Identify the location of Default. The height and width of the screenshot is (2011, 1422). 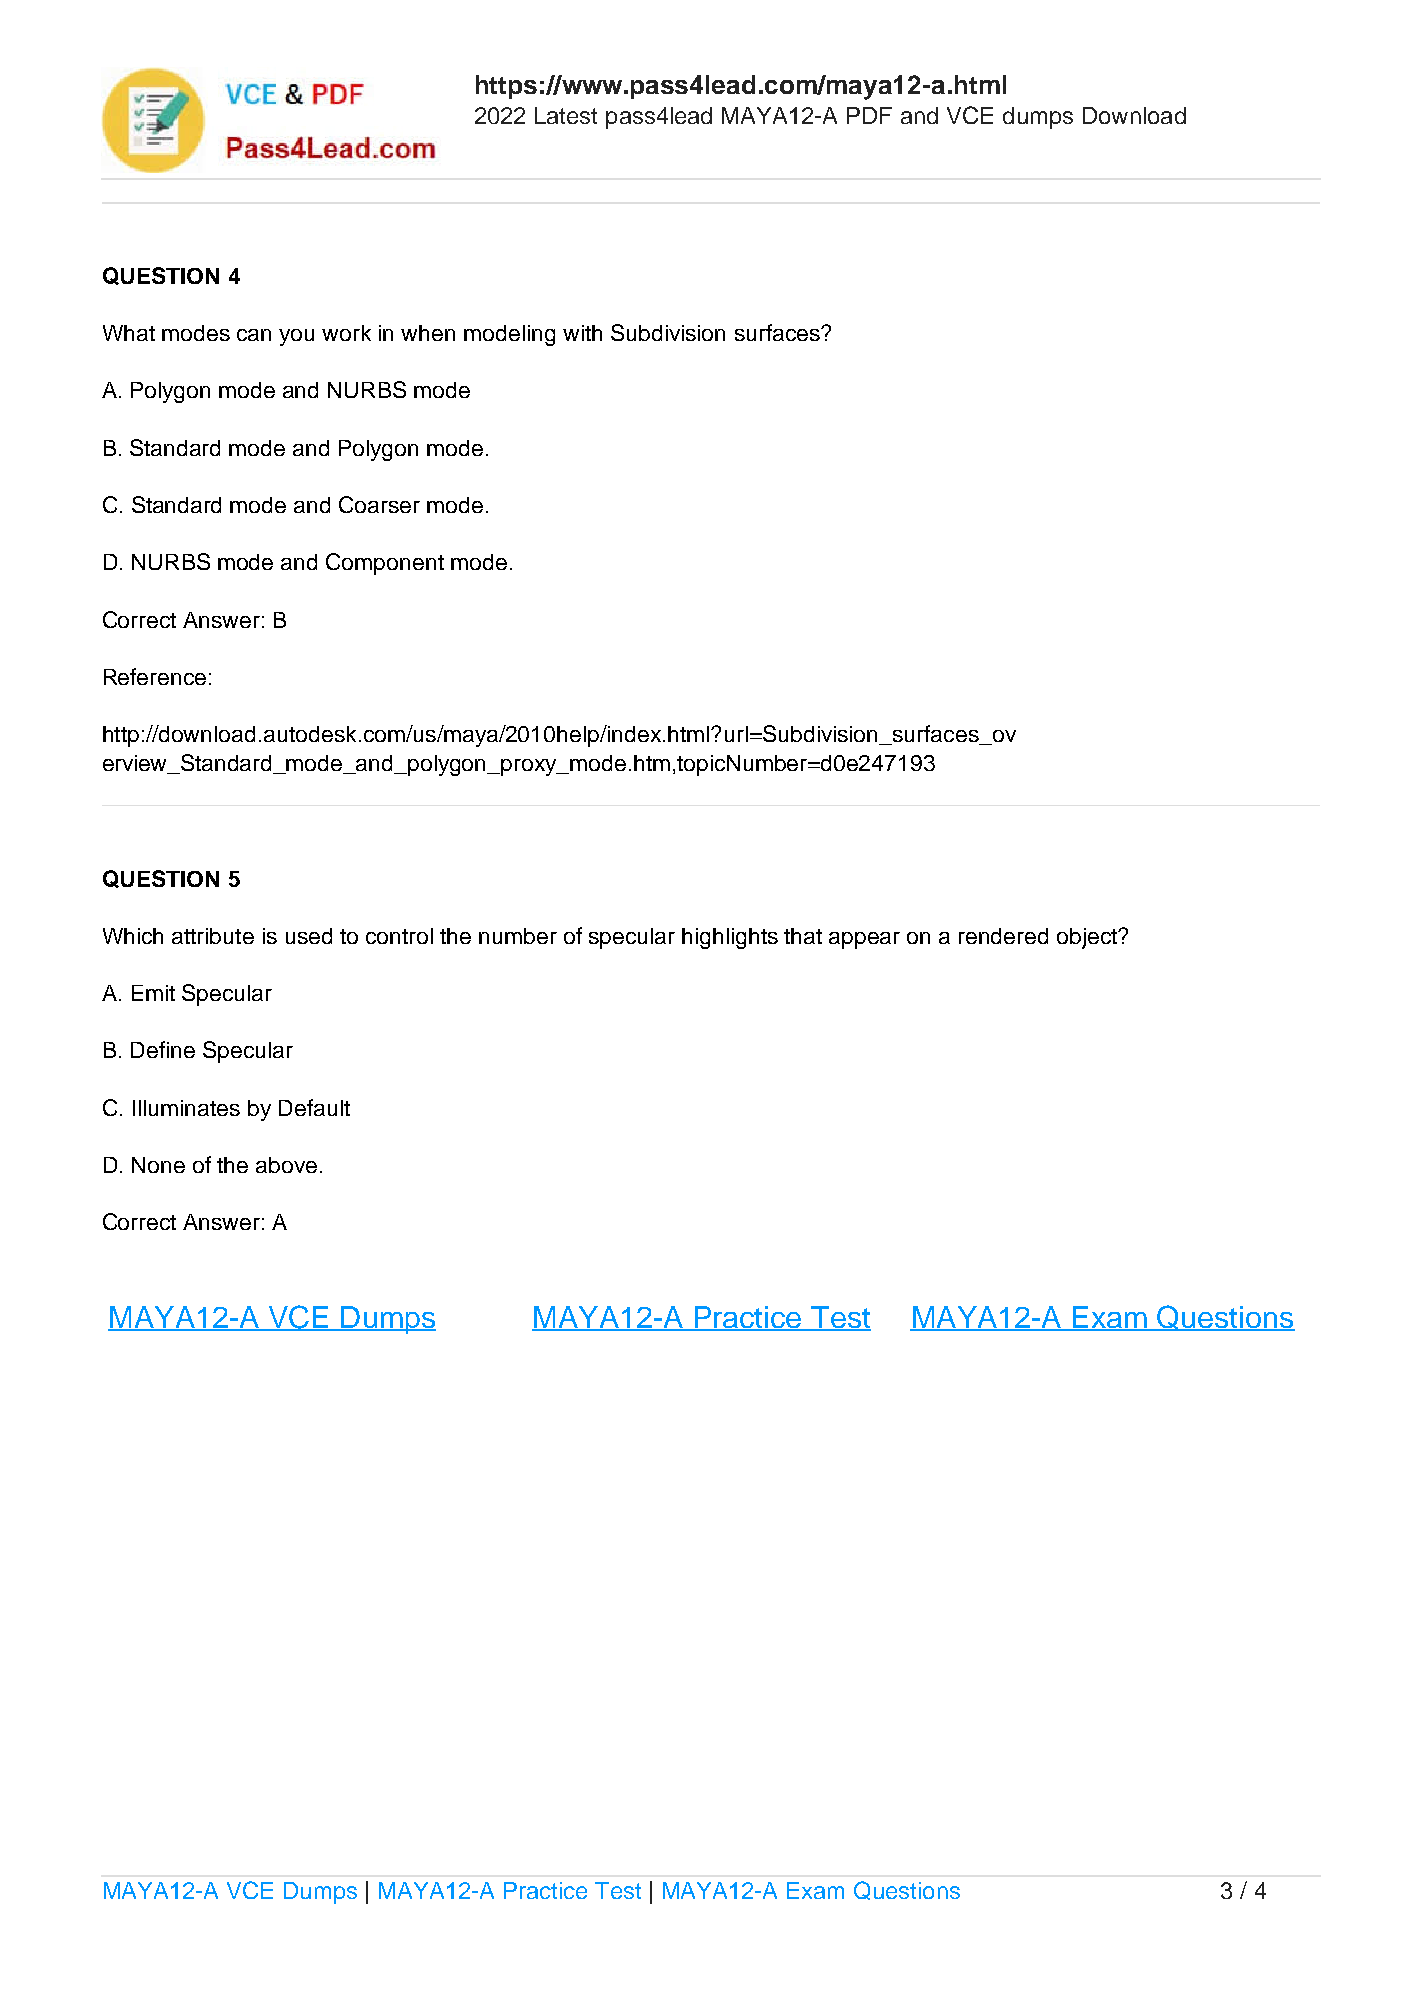
(314, 1107).
